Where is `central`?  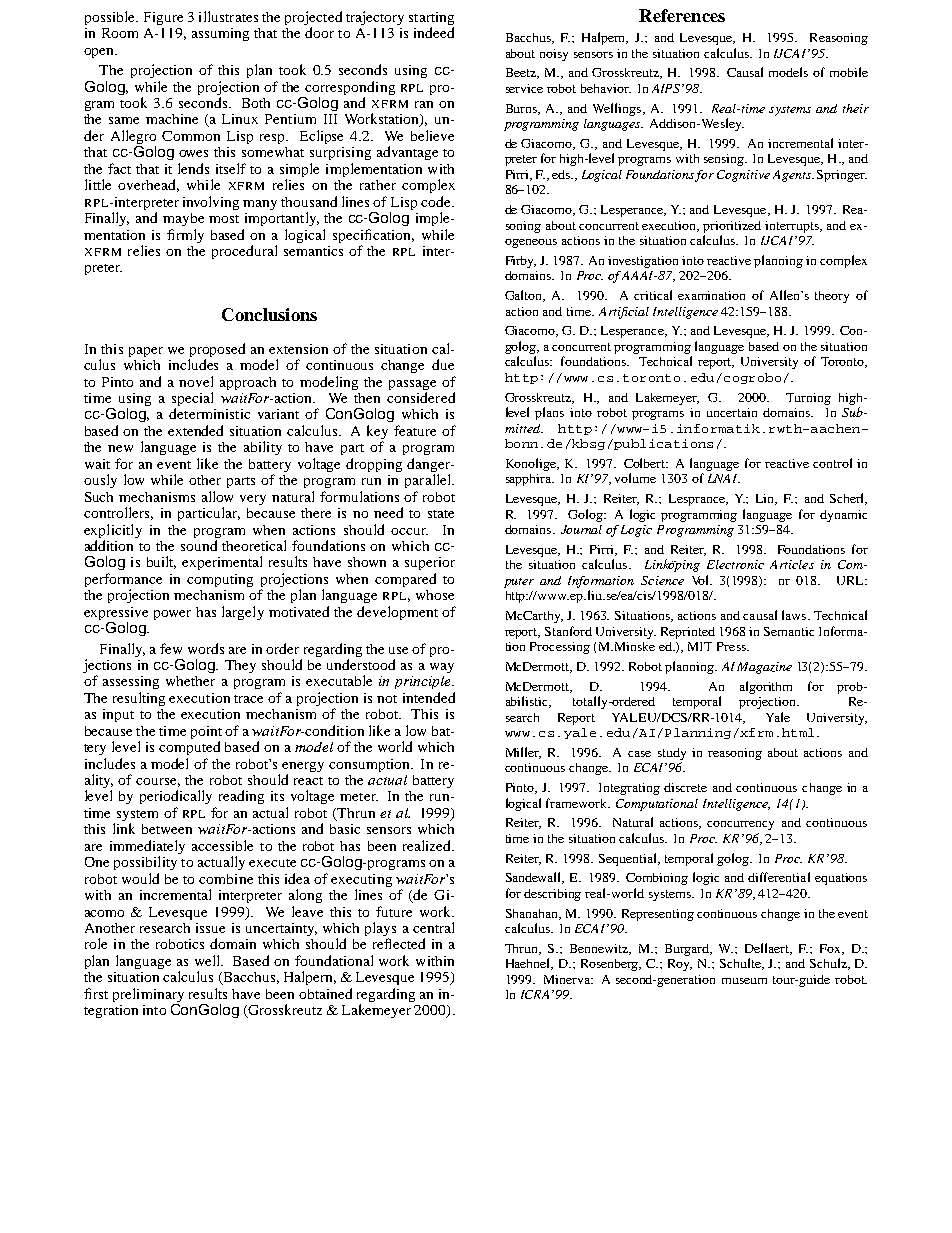
central is located at coordinates (433, 927).
